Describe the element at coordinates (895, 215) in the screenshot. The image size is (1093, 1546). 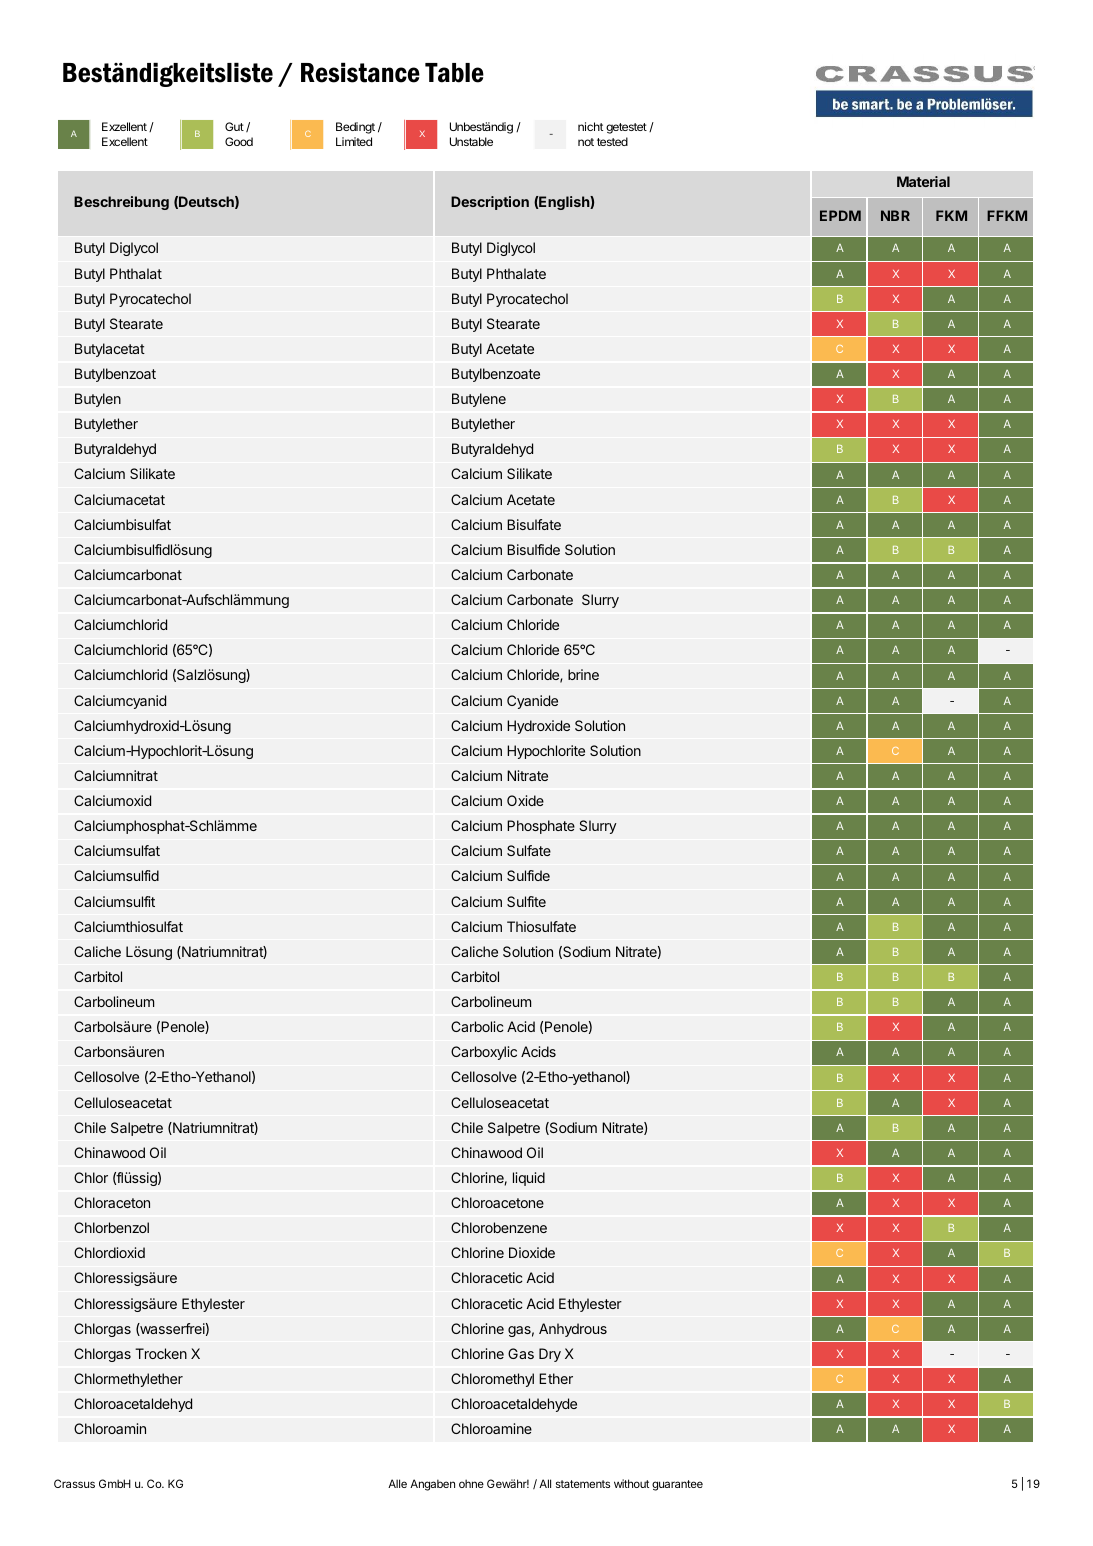
I see `NBR` at that location.
